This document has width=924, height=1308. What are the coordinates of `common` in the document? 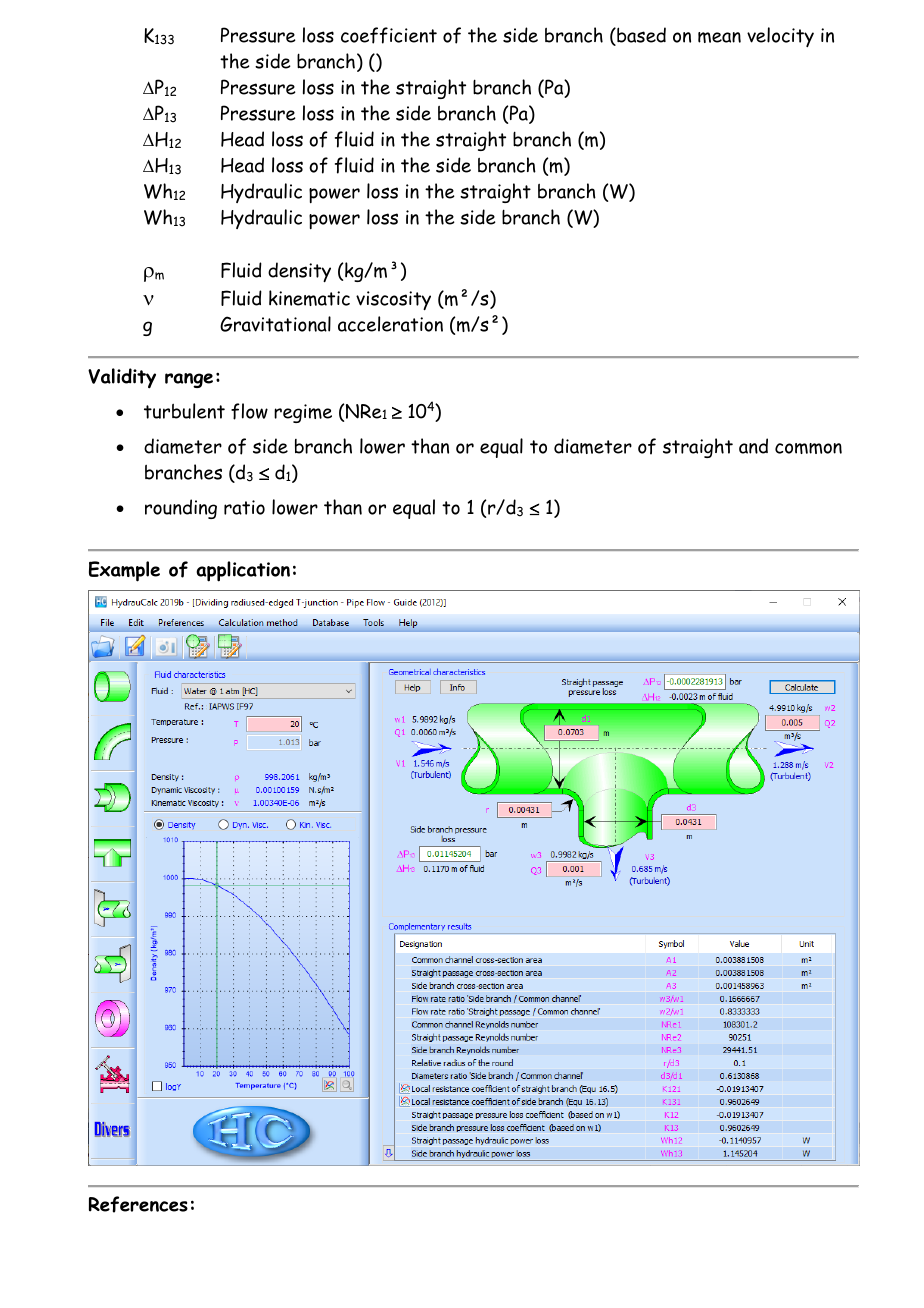 It's located at (808, 448).
